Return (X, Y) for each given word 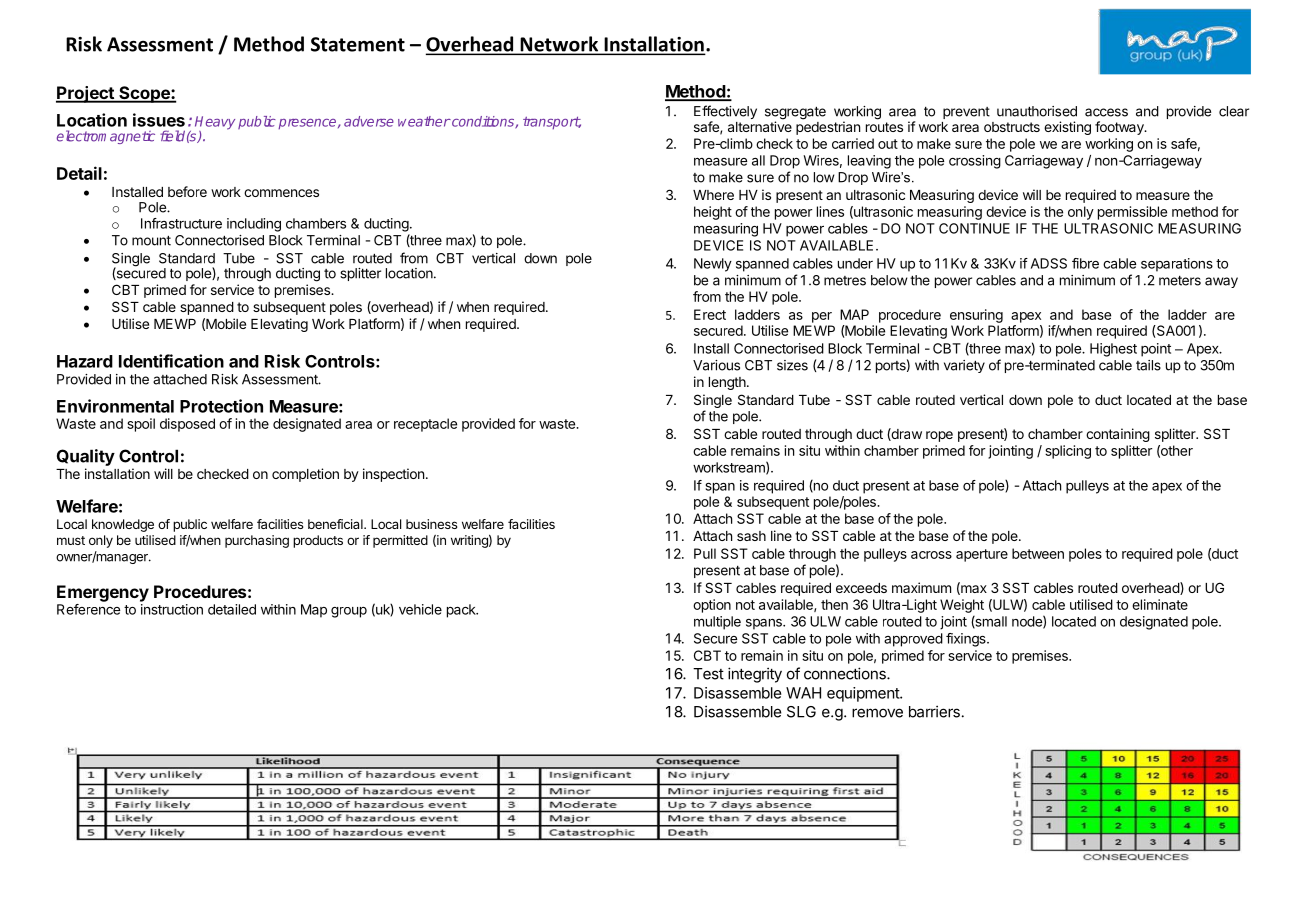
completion (305, 475)
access (1106, 112)
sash (751, 536)
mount (151, 241)
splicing (1068, 452)
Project (86, 94)
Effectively (725, 113)
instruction (172, 609)
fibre (1085, 263)
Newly (713, 265)
